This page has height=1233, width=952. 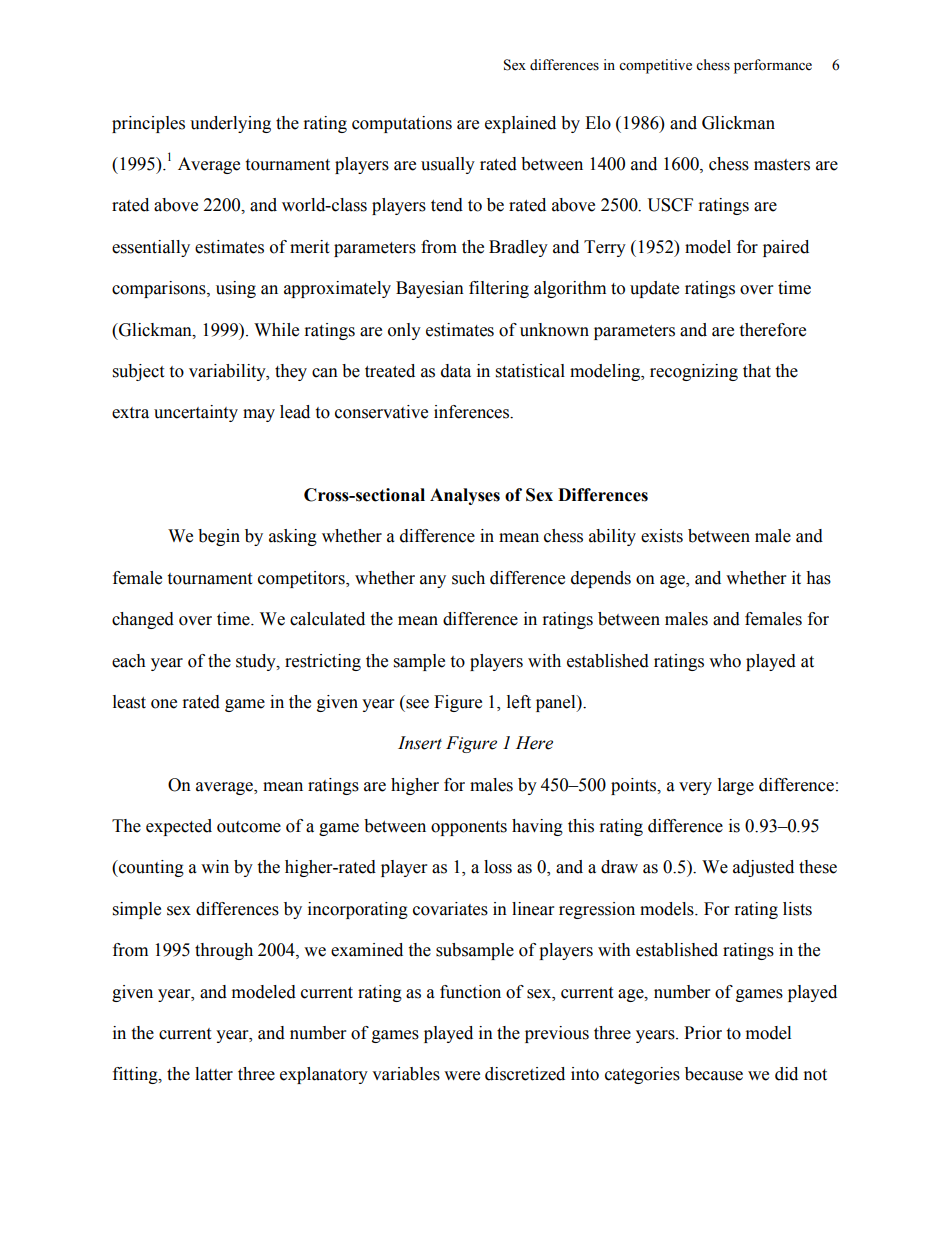 I want to click on exists, so click(x=662, y=536).
